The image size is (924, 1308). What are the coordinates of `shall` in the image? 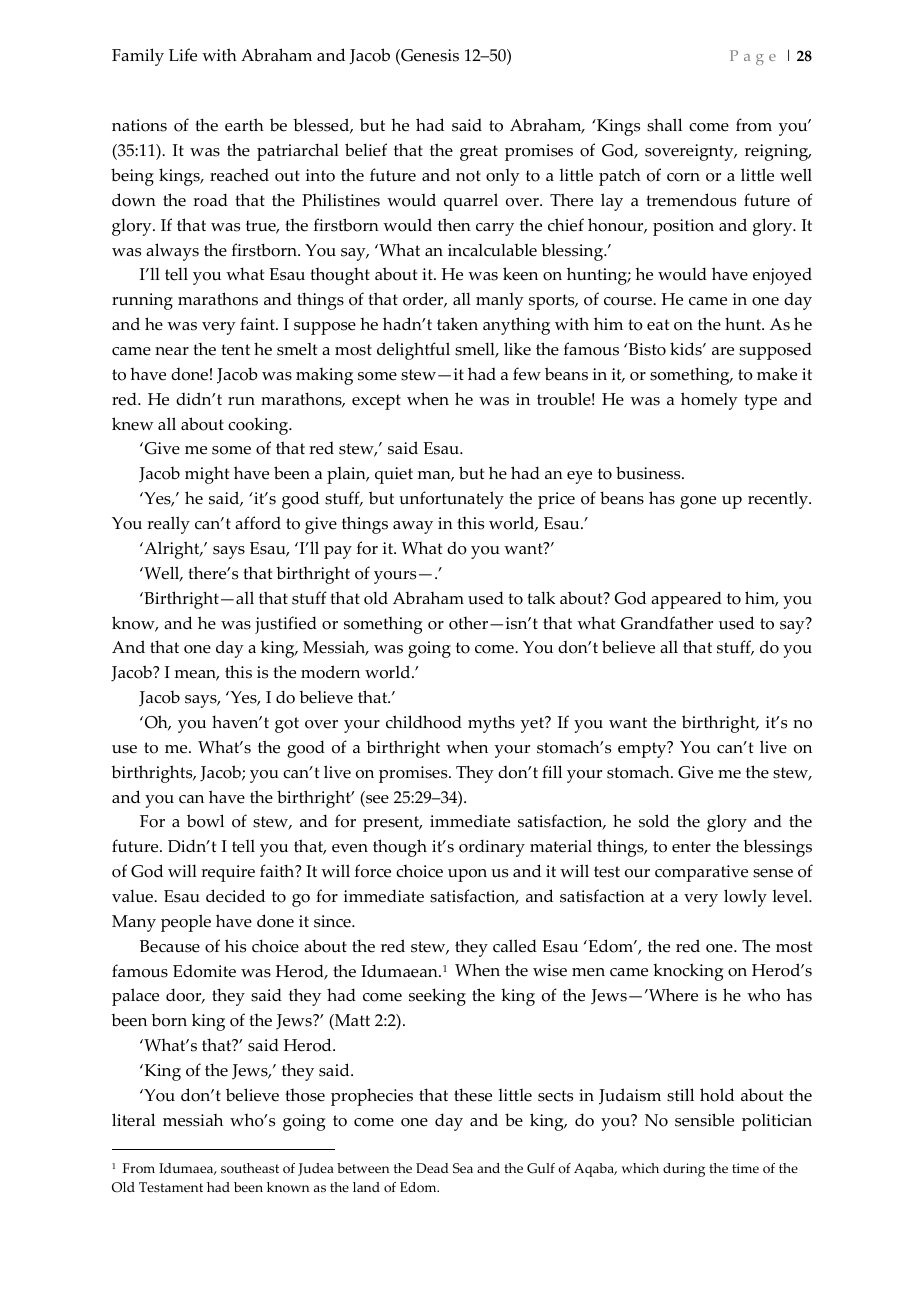 It's located at (664, 125).
